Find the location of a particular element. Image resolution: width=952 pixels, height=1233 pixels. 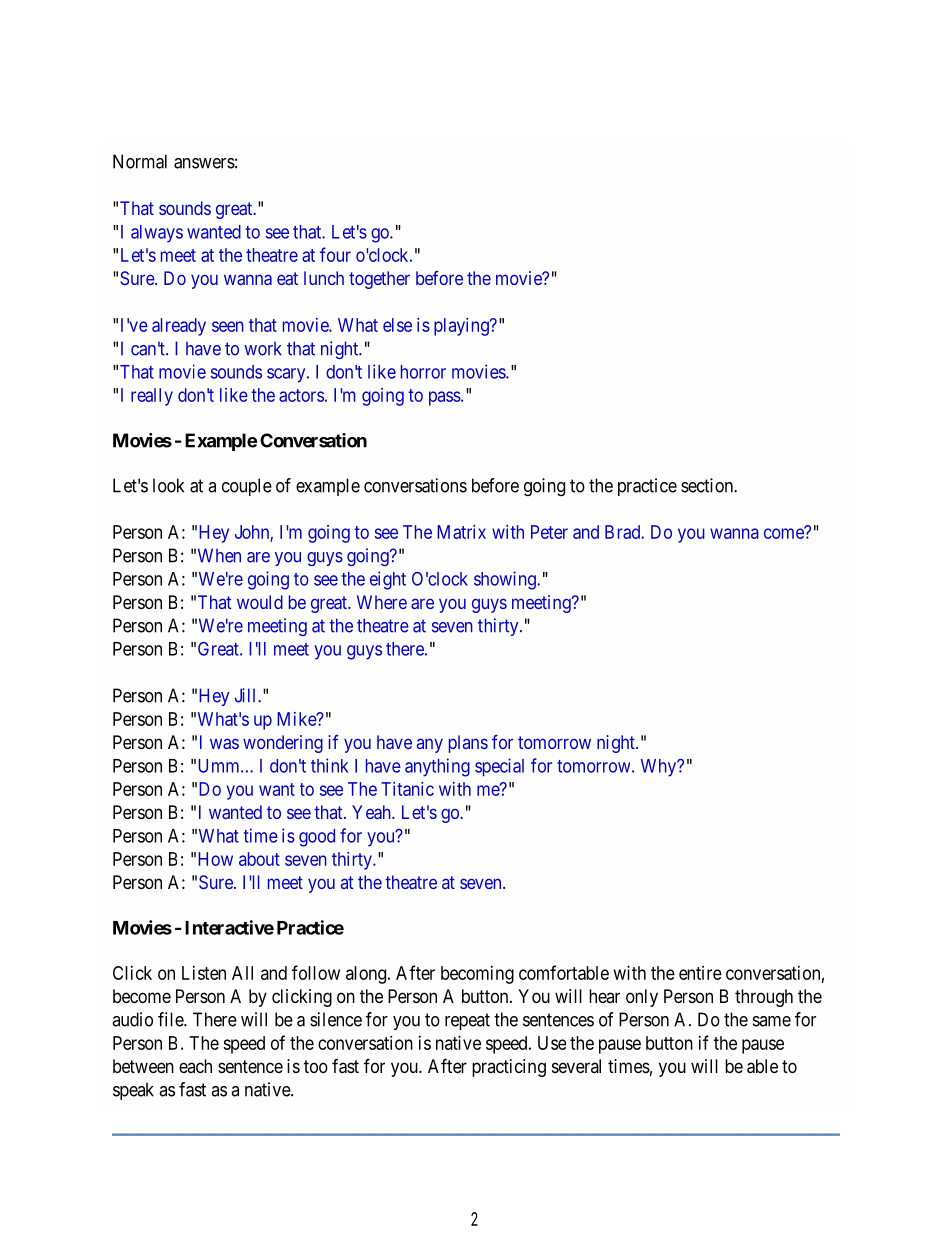

about is located at coordinates (259, 859).
